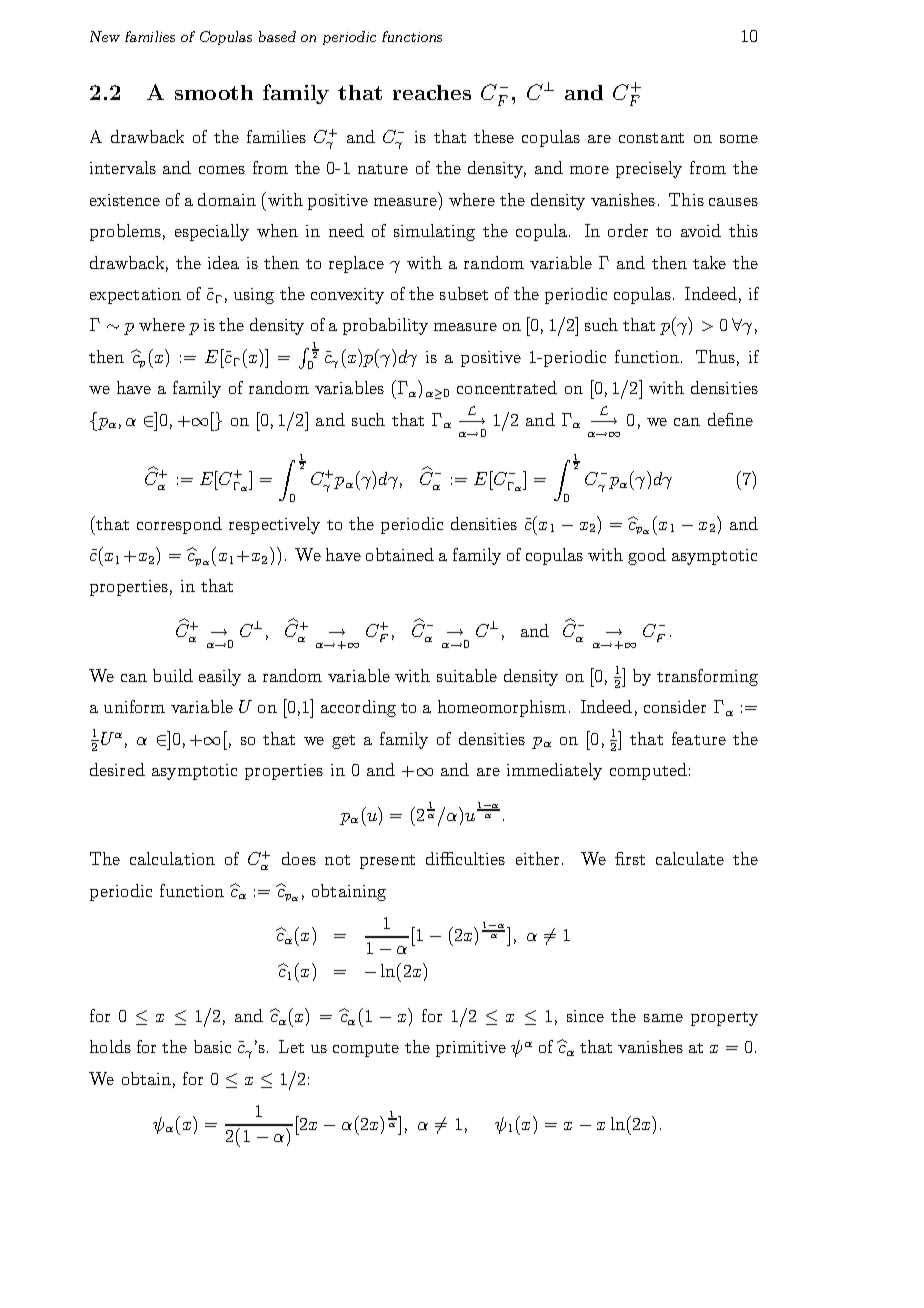  Describe the element at coordinates (432, 92) in the page. I see `reaches` at that location.
